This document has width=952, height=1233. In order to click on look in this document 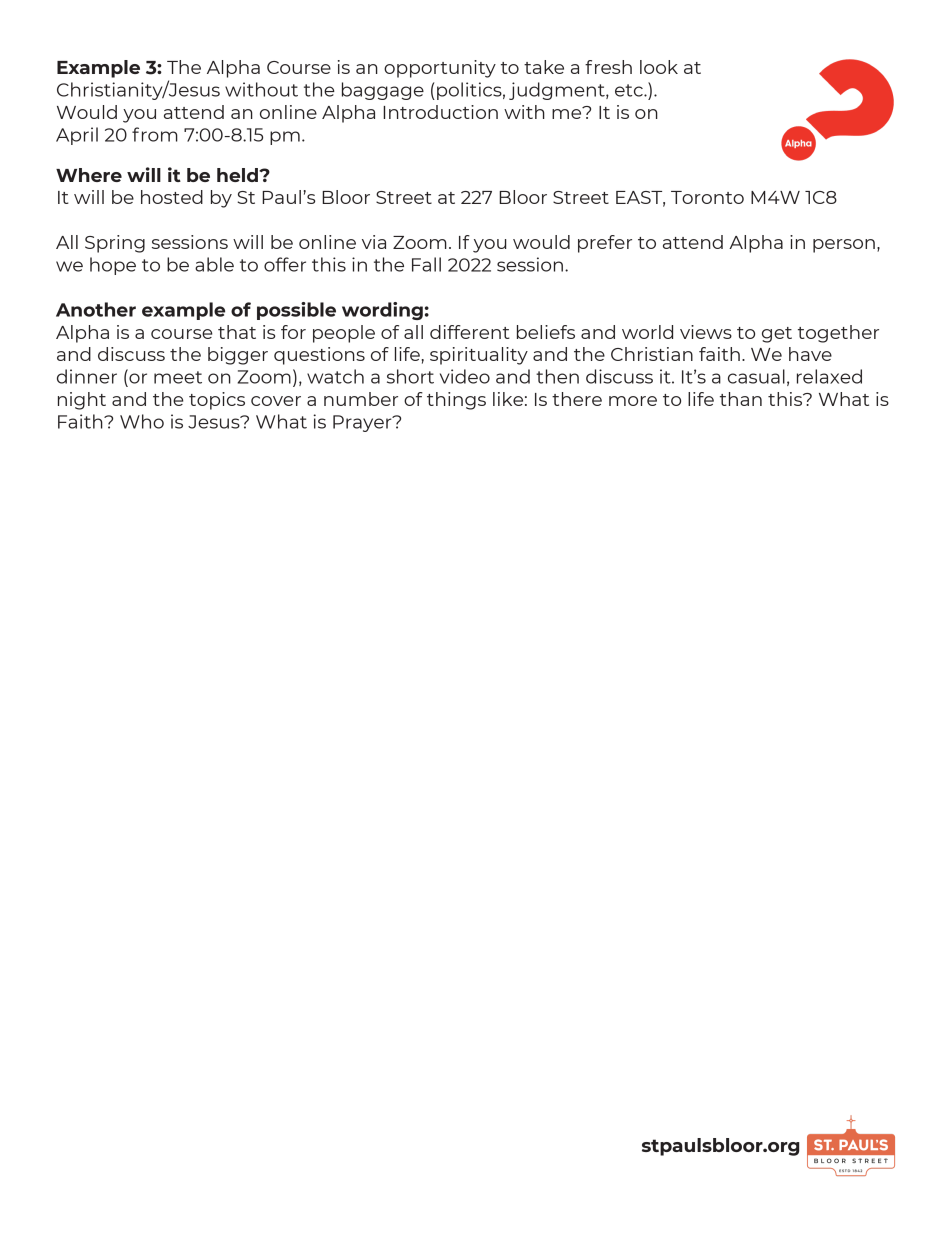, I will do `click(659, 67)`.
